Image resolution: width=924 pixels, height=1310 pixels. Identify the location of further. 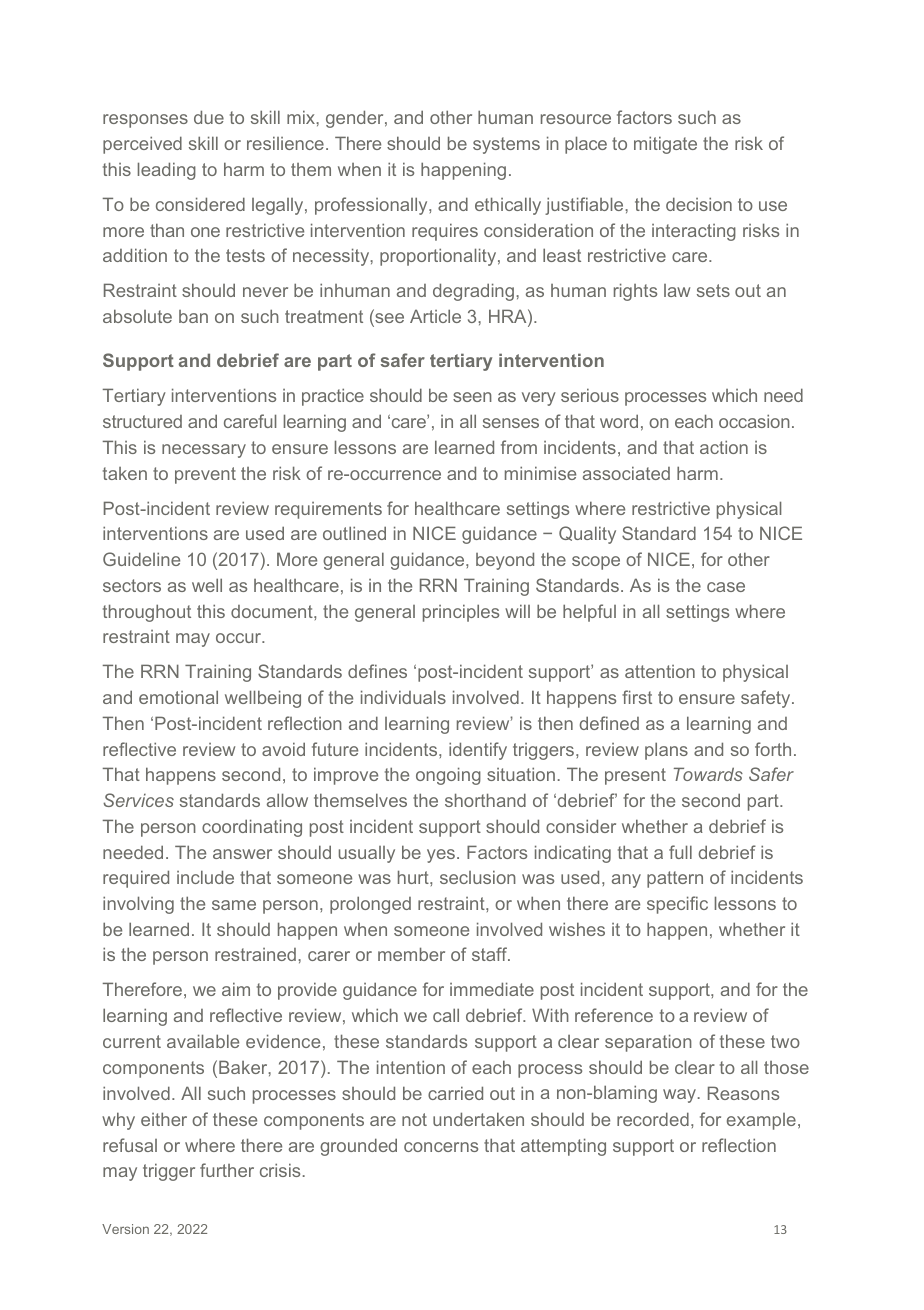
(227, 1170).
